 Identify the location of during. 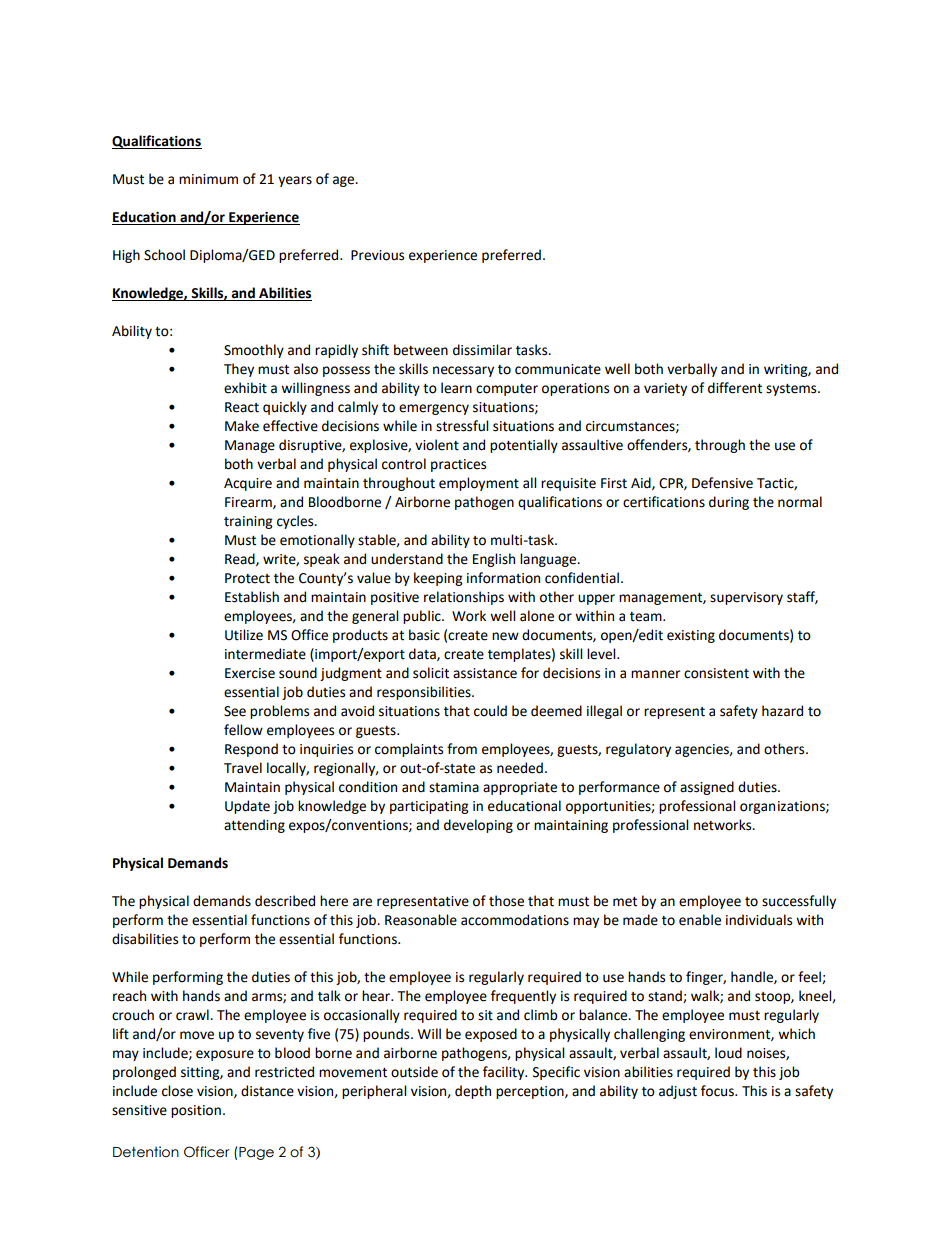
(729, 503).
